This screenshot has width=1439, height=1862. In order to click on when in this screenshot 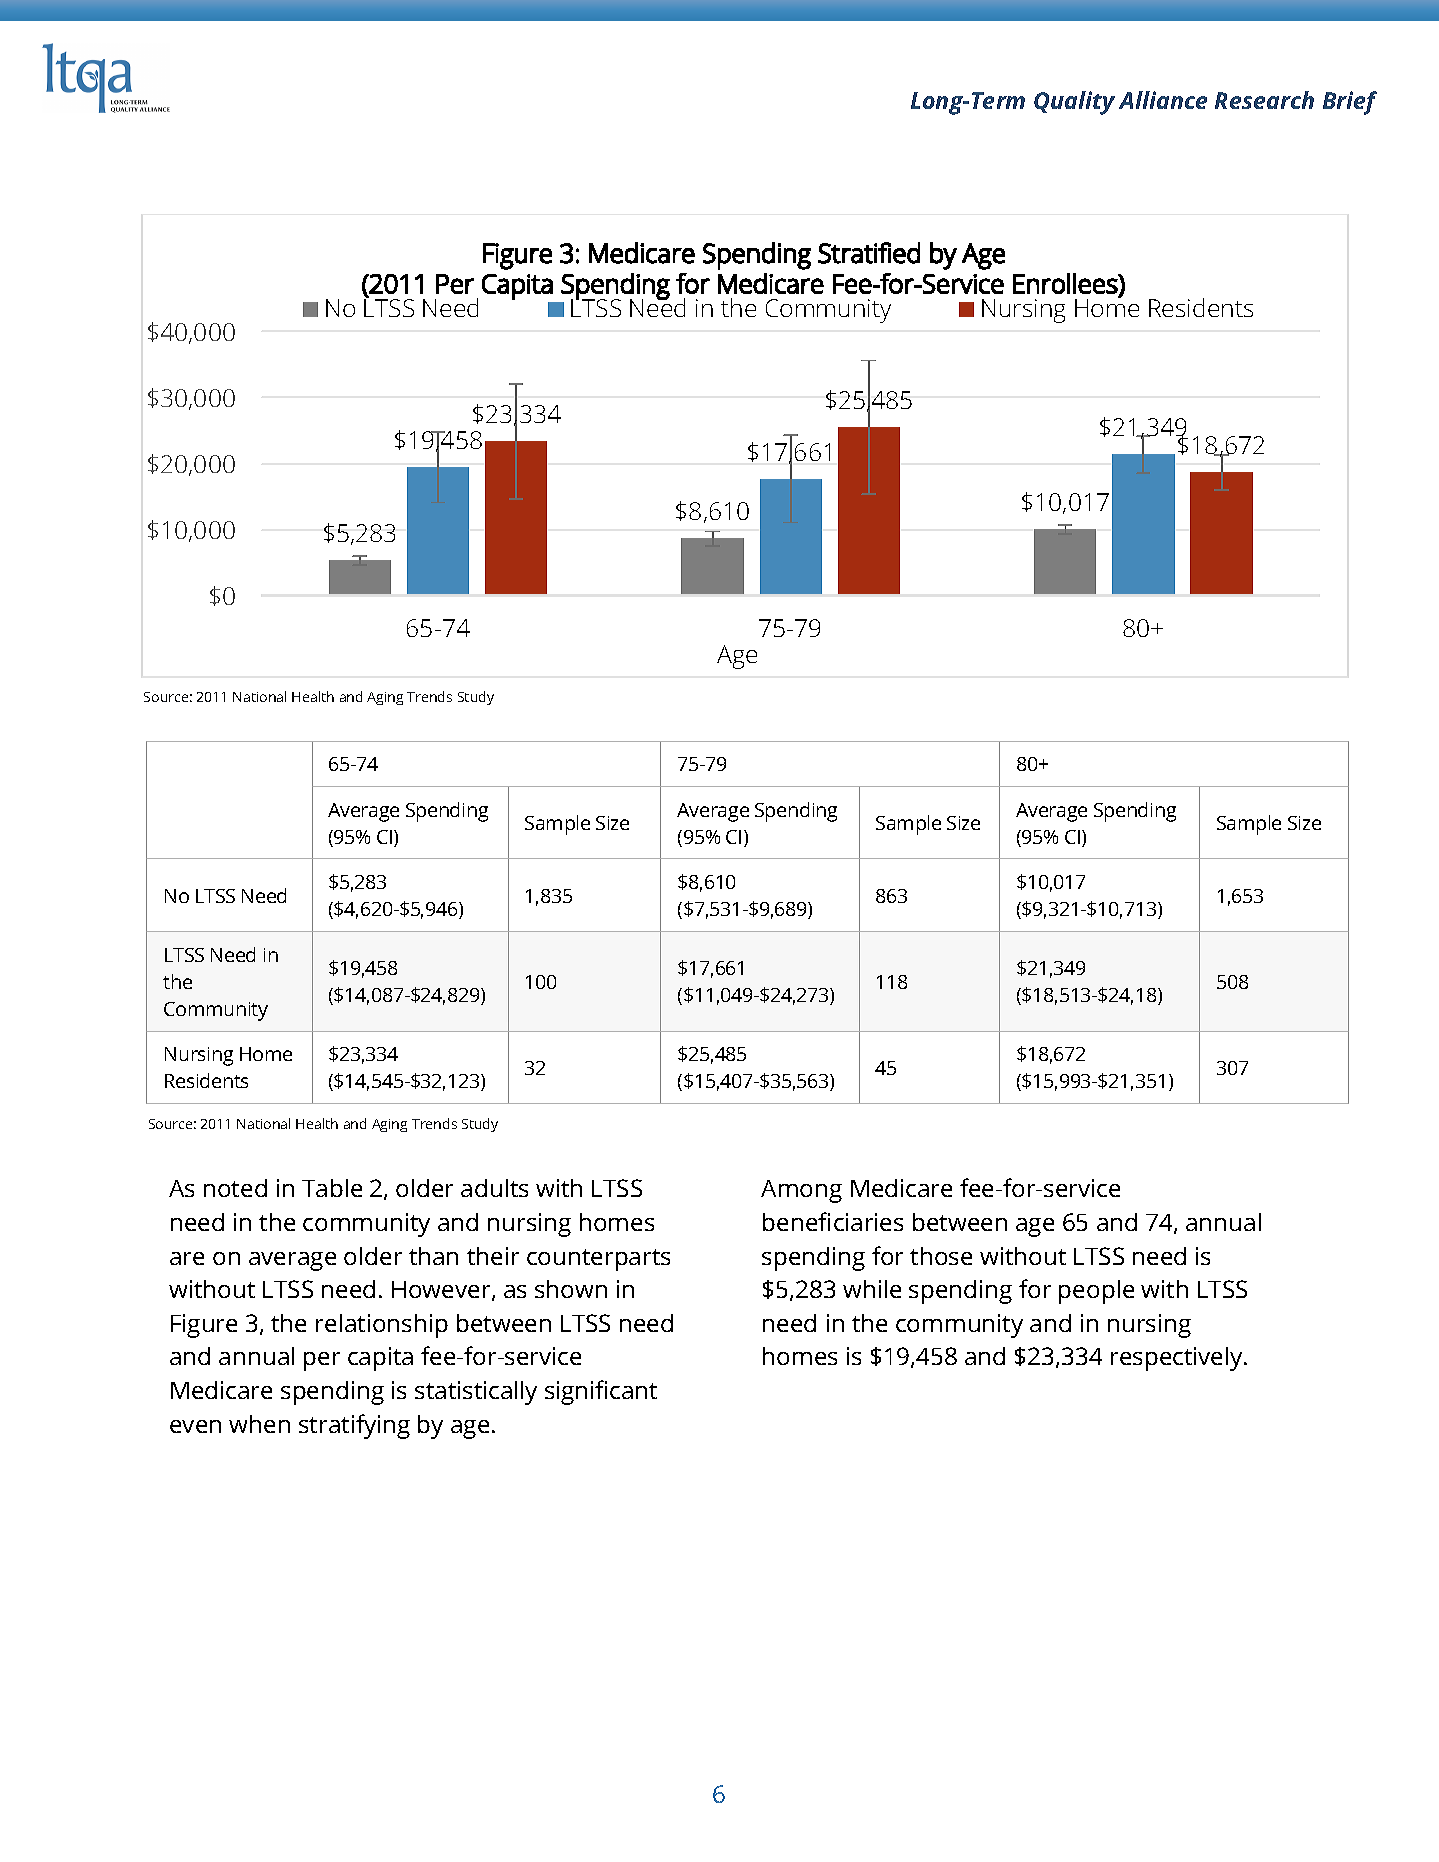, I will do `click(259, 1424)`.
